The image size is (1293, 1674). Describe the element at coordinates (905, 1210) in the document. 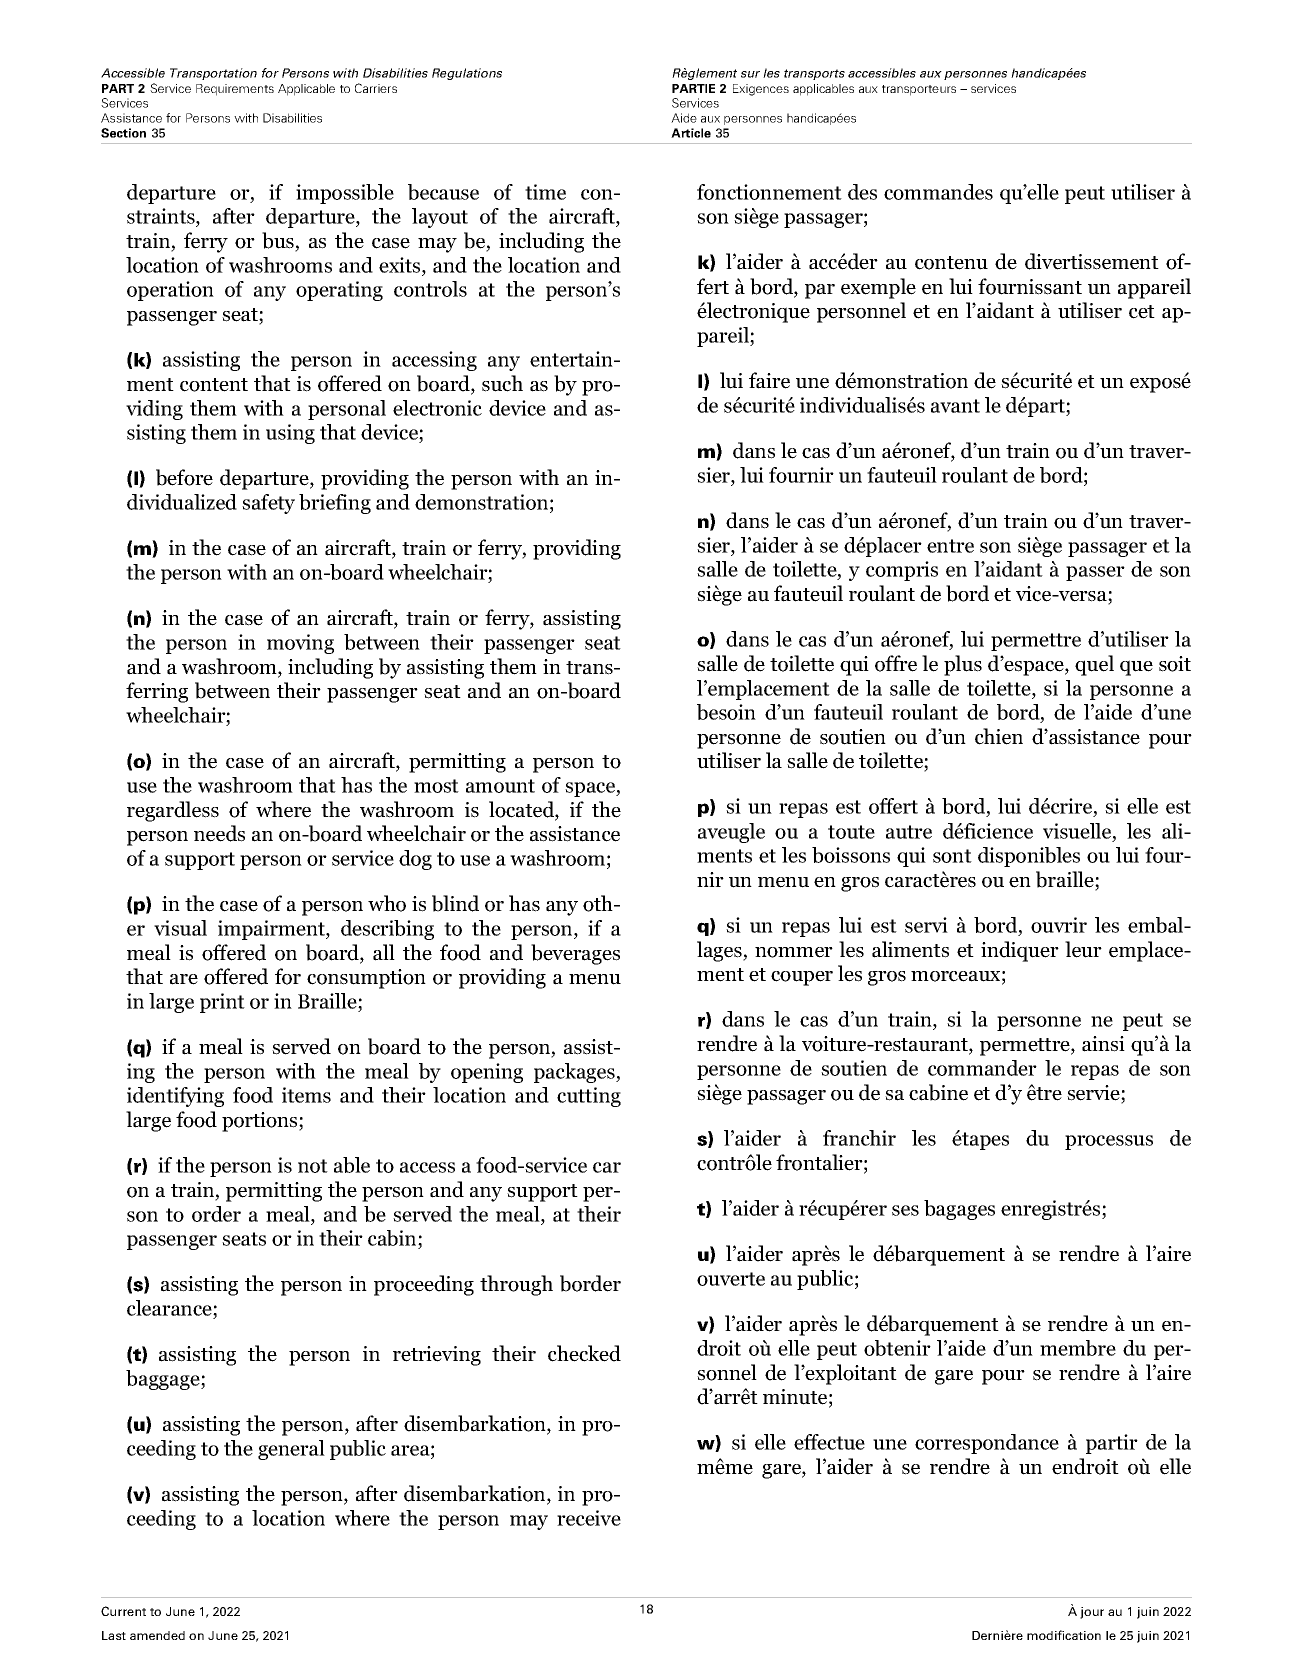

I see `ses` at that location.
